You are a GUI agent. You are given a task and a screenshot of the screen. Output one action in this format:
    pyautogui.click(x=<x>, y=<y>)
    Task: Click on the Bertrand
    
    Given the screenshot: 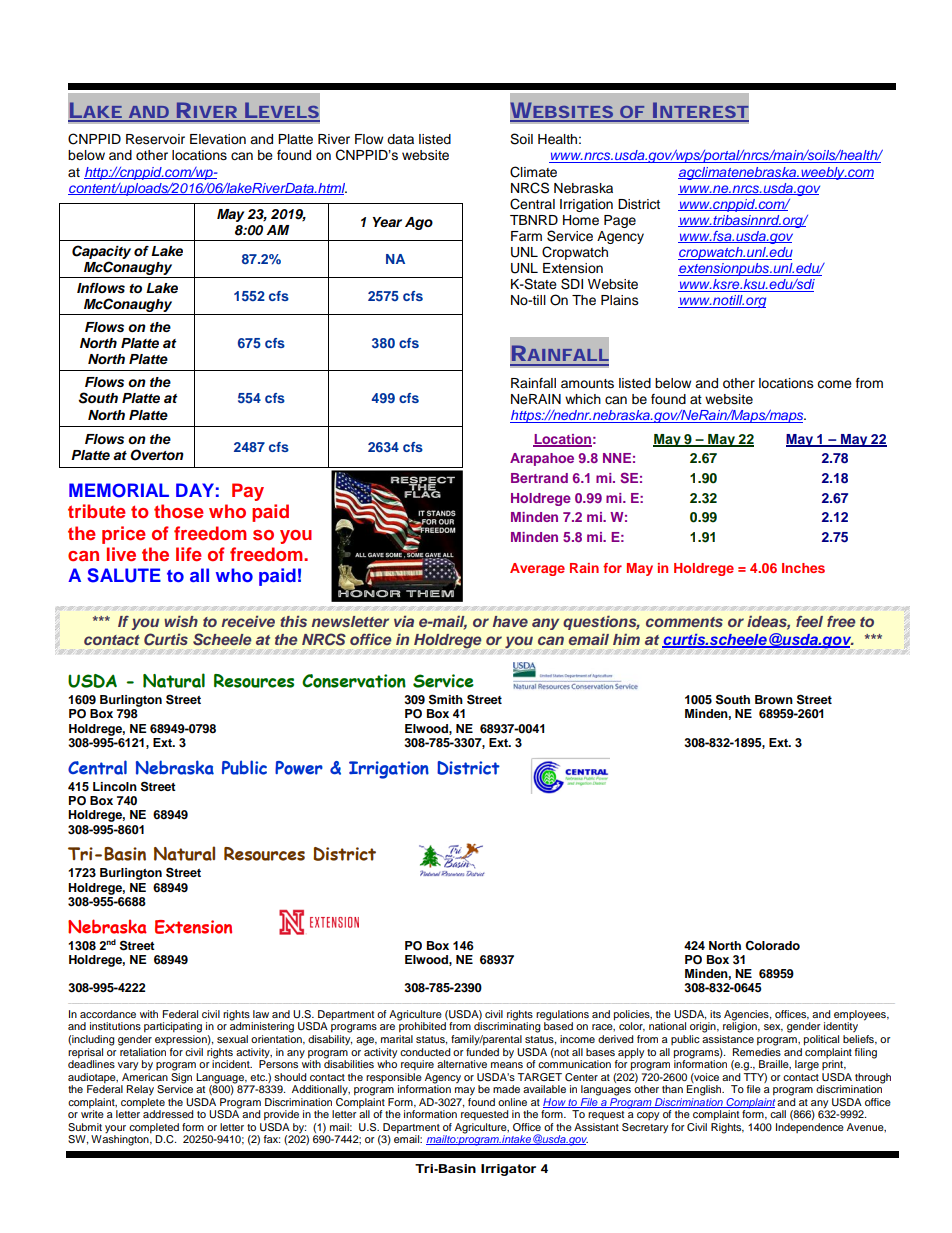 What is the action you would take?
    pyautogui.click(x=539, y=478)
